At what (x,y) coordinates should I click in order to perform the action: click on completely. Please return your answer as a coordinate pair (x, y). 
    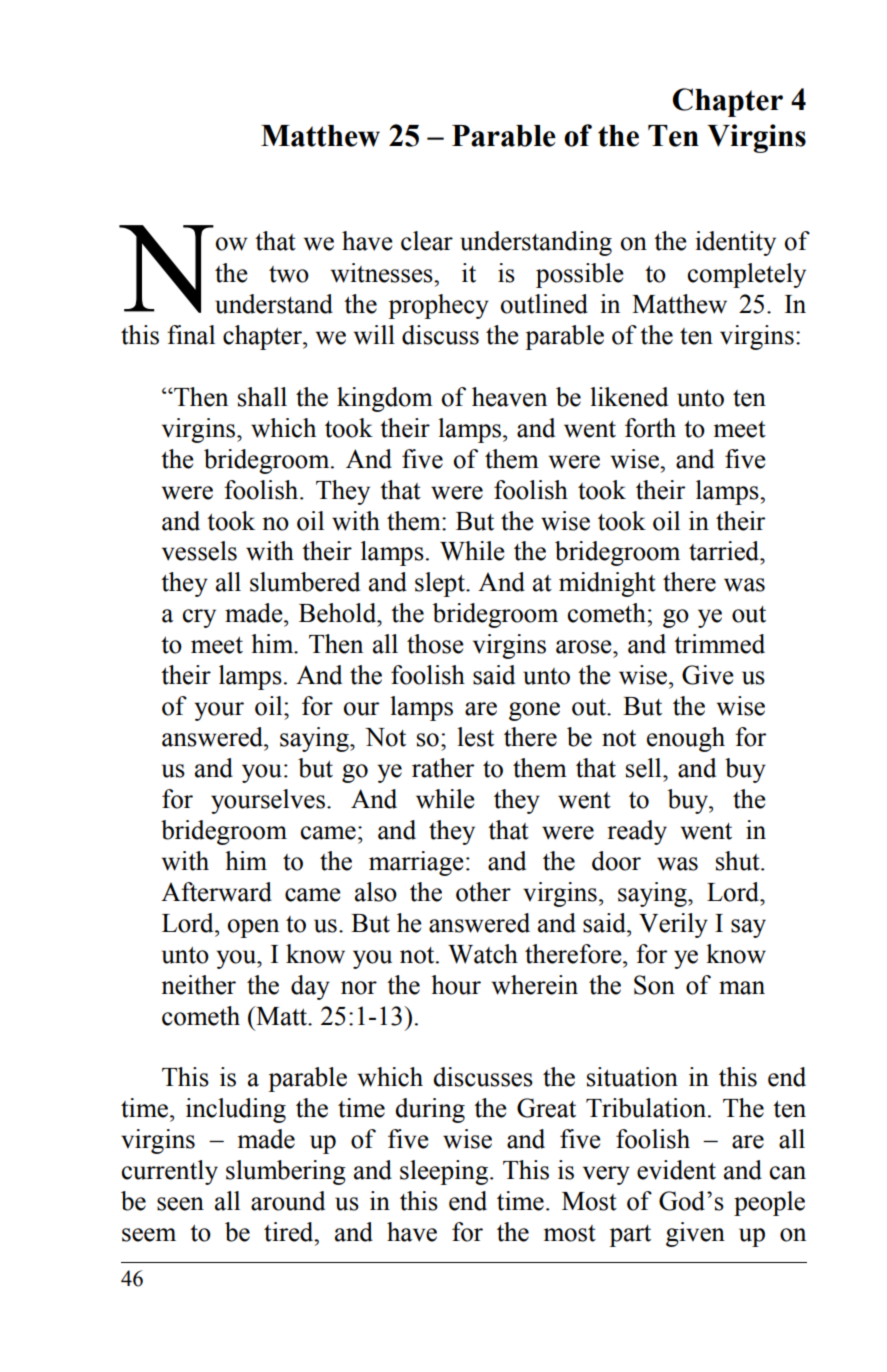
    Looking at the image, I should click on (747, 275).
